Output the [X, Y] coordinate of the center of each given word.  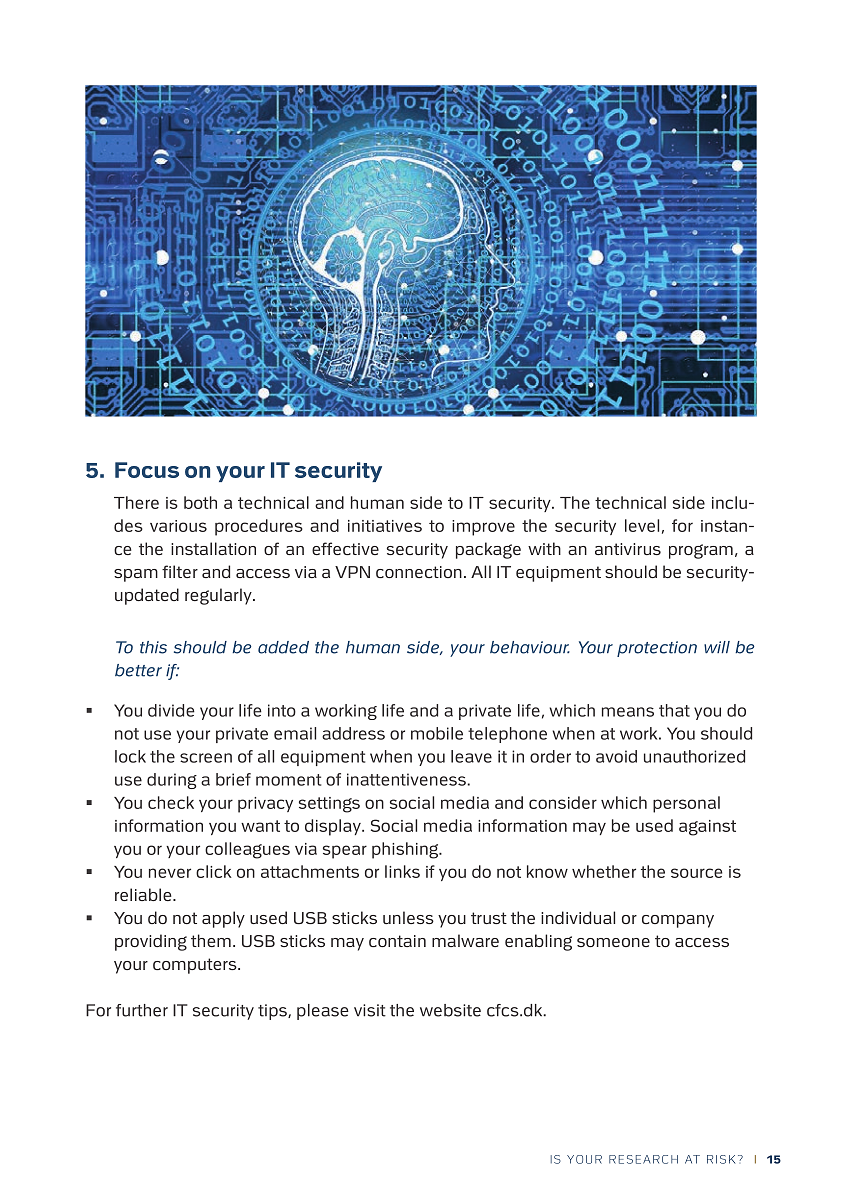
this [153, 647]
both [200, 502]
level [642, 525]
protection [657, 649]
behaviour [530, 647]
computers [196, 966]
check [171, 802]
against [707, 828]
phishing [406, 850]
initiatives [385, 526]
